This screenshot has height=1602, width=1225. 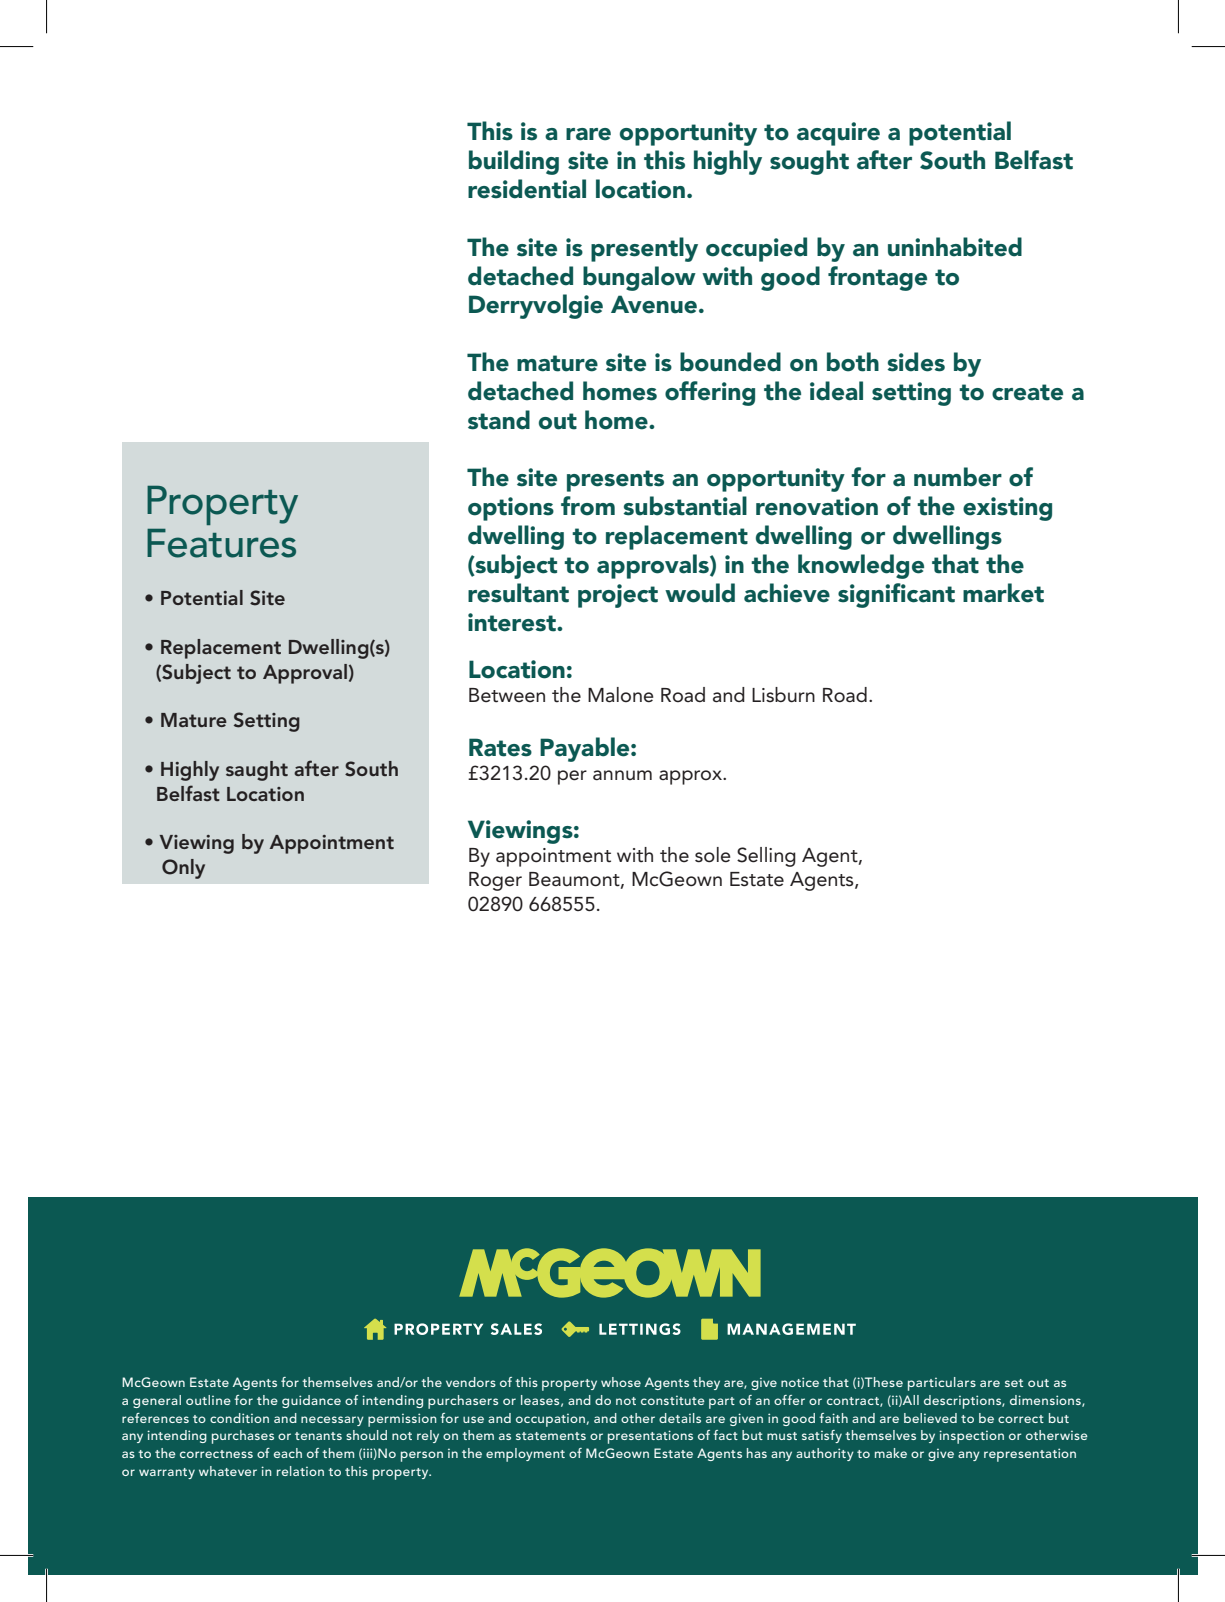 I want to click on presentations, so click(x=650, y=1437).
